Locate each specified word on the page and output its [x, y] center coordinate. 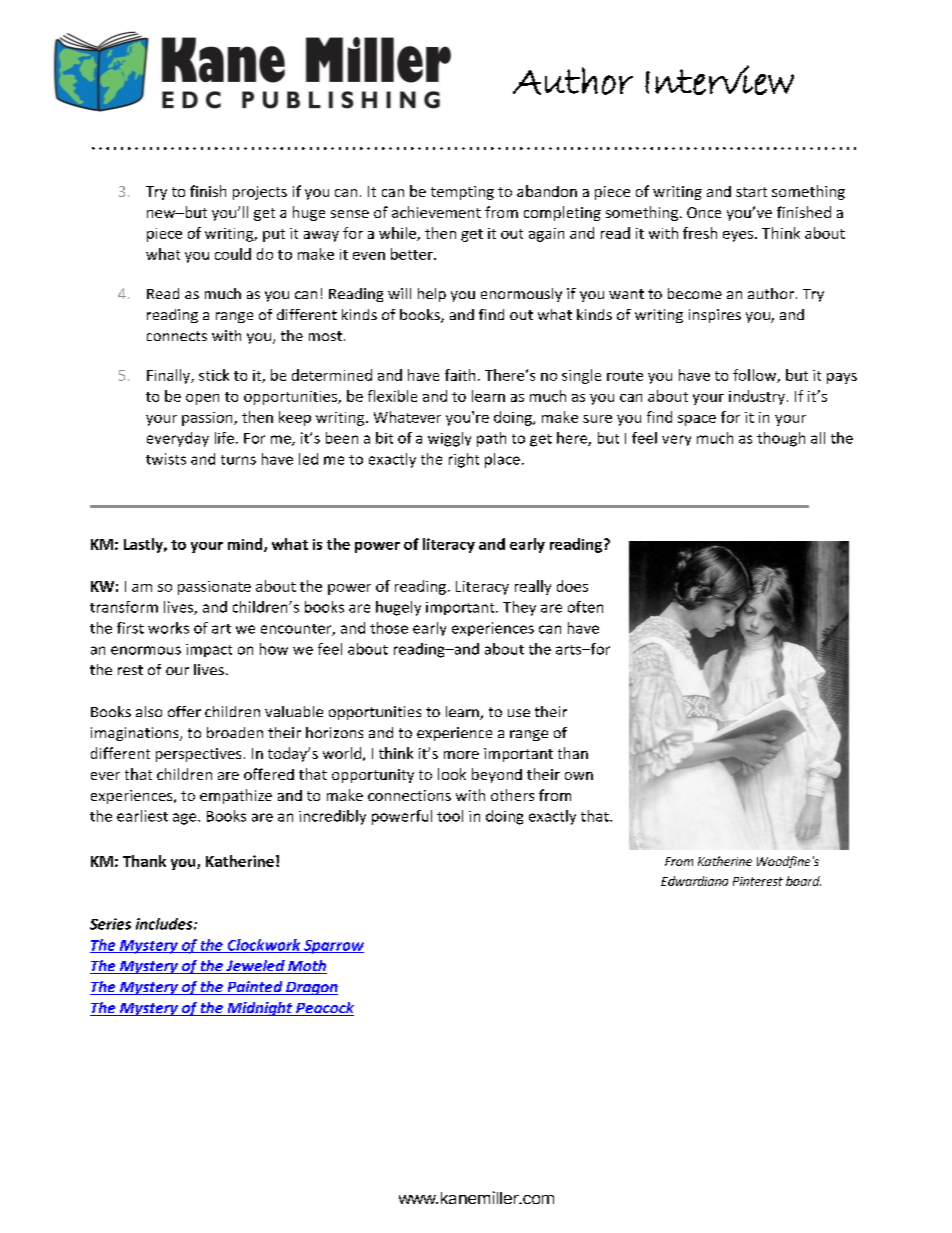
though [781, 439]
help [432, 295]
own [579, 776]
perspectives [198, 755]
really [533, 587]
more [461, 755]
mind [246, 545]
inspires [715, 316]
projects [260, 193]
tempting [462, 193]
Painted [255, 988]
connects [177, 336]
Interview [719, 80]
